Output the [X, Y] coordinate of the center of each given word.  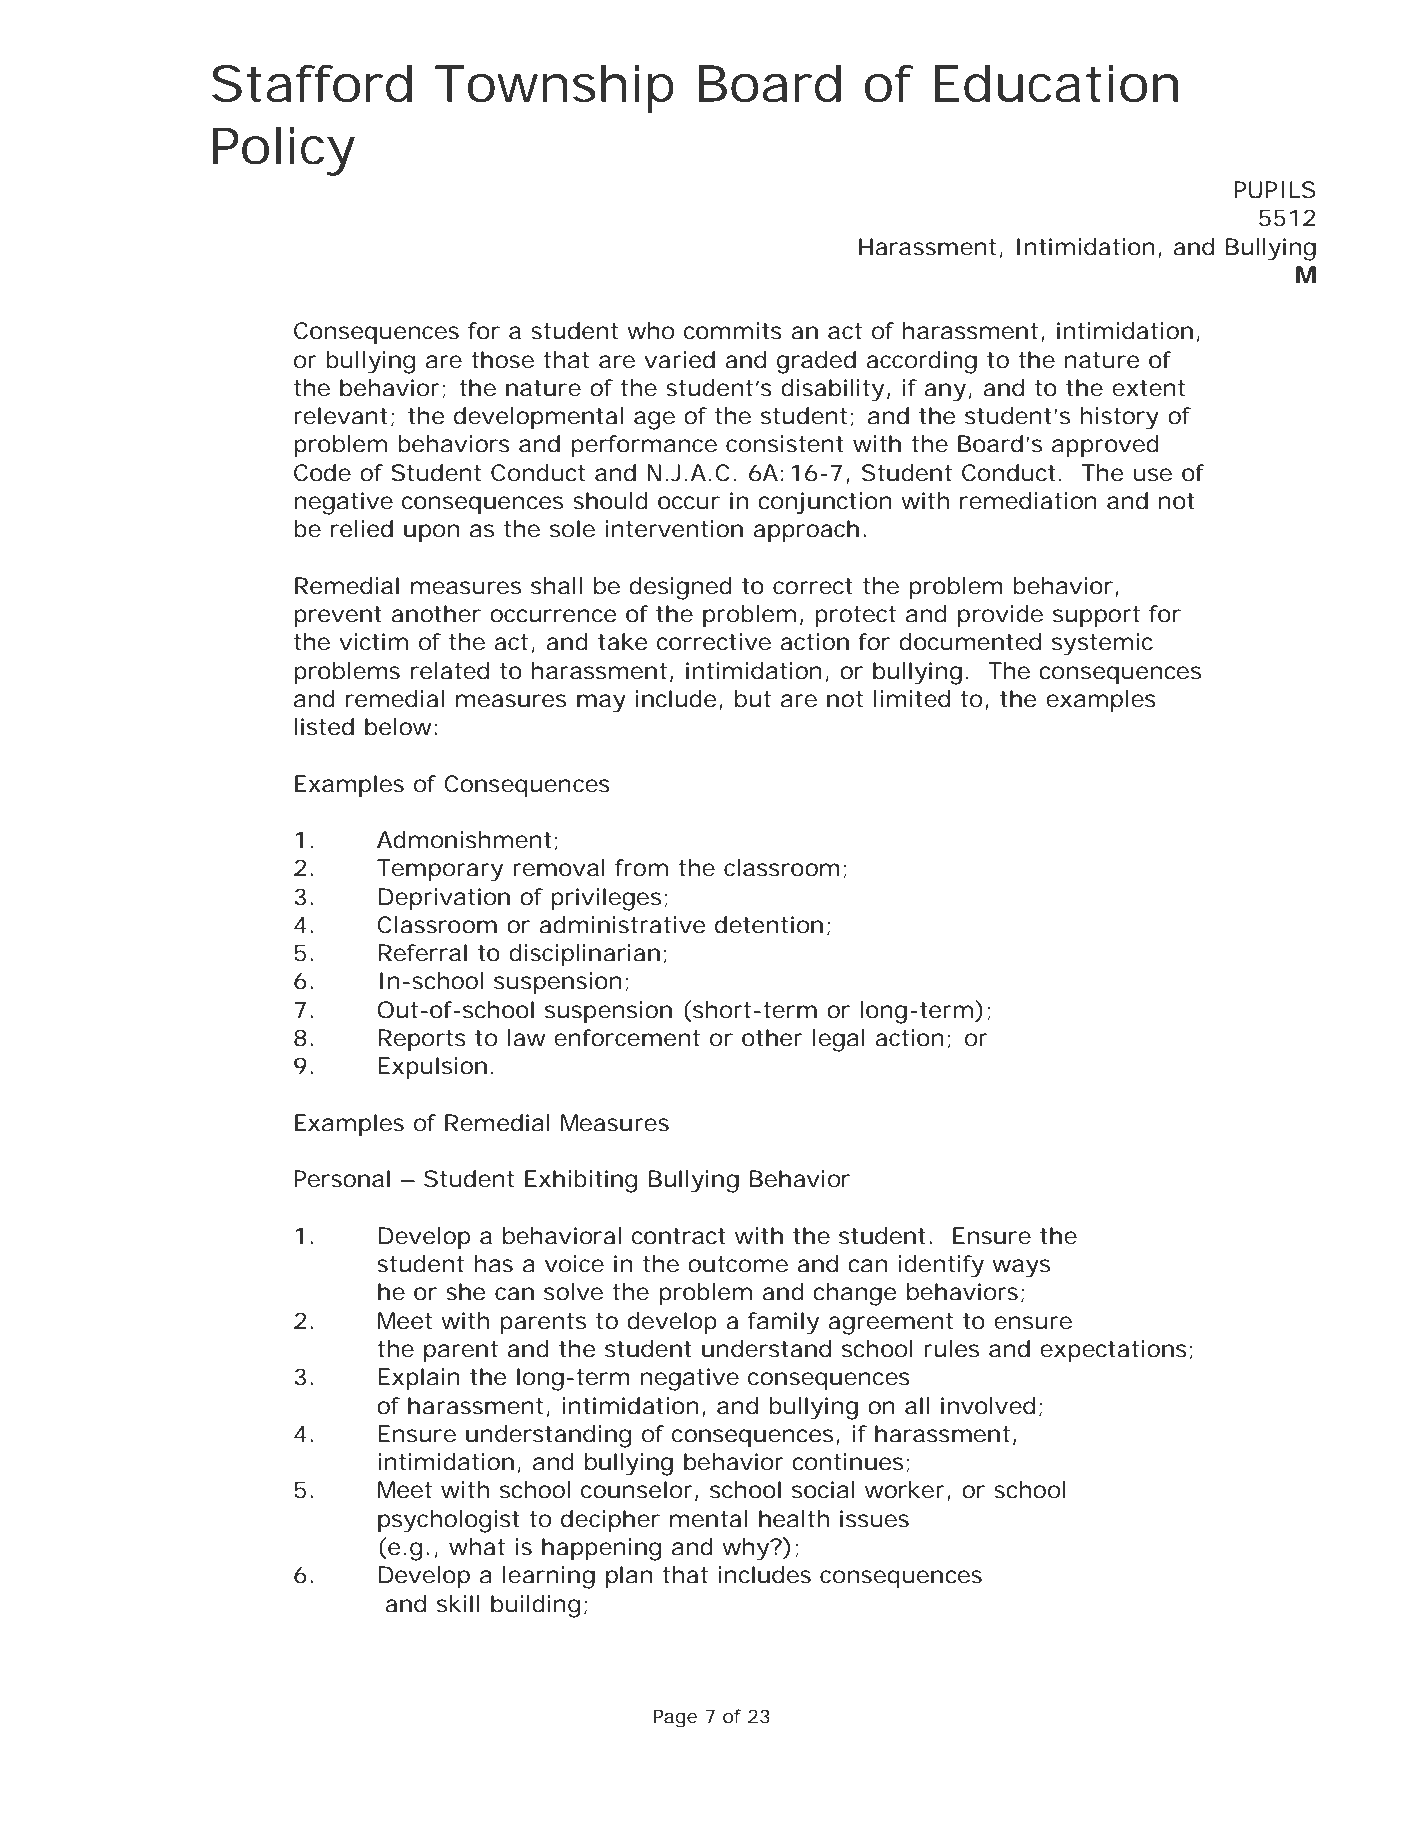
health [794, 1519]
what [477, 1547]
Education [1056, 83]
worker [908, 1491]
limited [912, 699]
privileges [609, 899]
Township [554, 89]
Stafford [312, 83]
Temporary [440, 870]
